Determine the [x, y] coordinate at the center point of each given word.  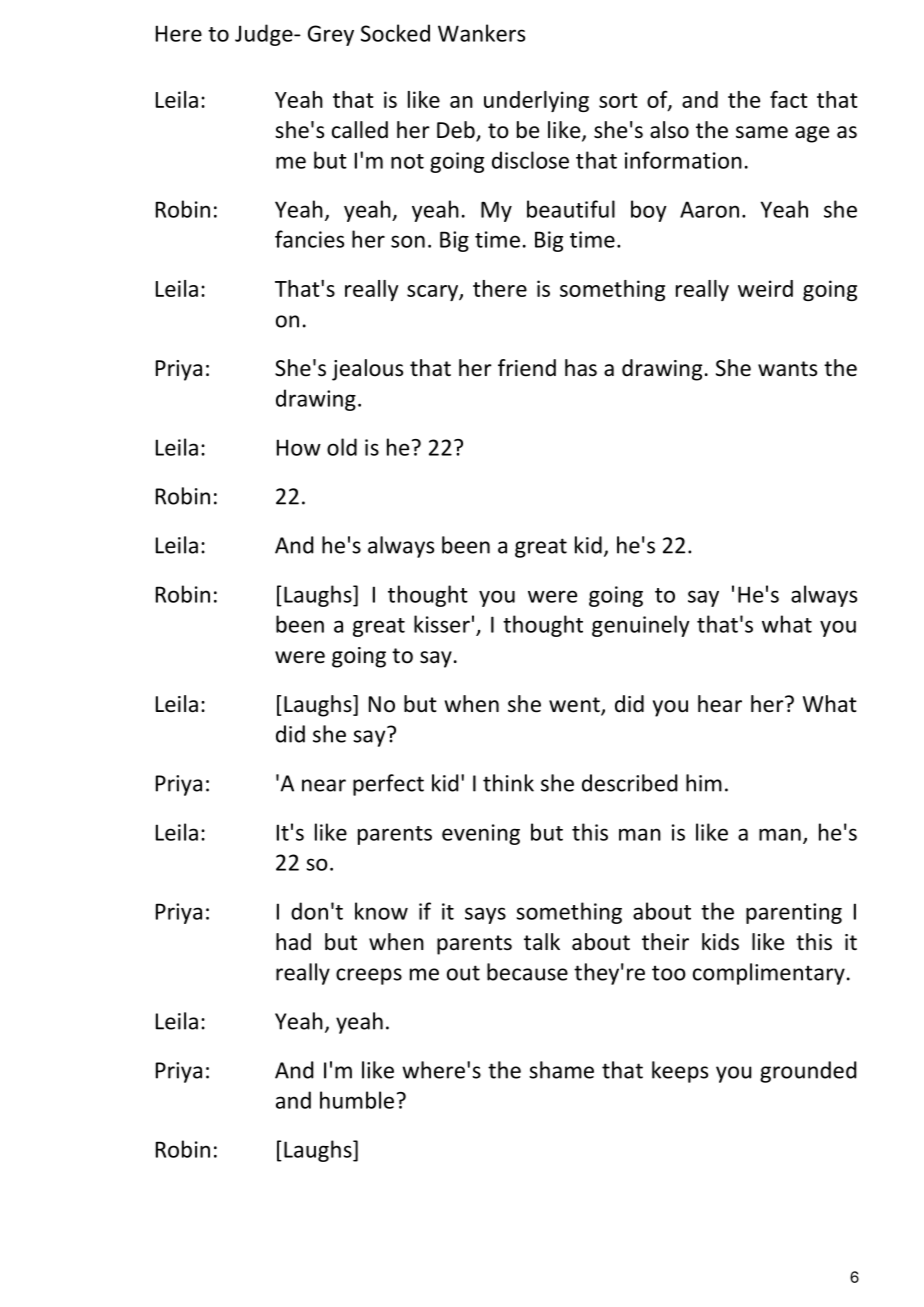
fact [789, 99]
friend [527, 368]
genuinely [641, 626]
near [324, 785]
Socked [395, 33]
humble [357, 1100]
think [508, 783]
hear [720, 704]
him [704, 783]
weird [765, 288]
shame [561, 1070]
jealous [367, 370]
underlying [536, 101]
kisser [442, 624]
